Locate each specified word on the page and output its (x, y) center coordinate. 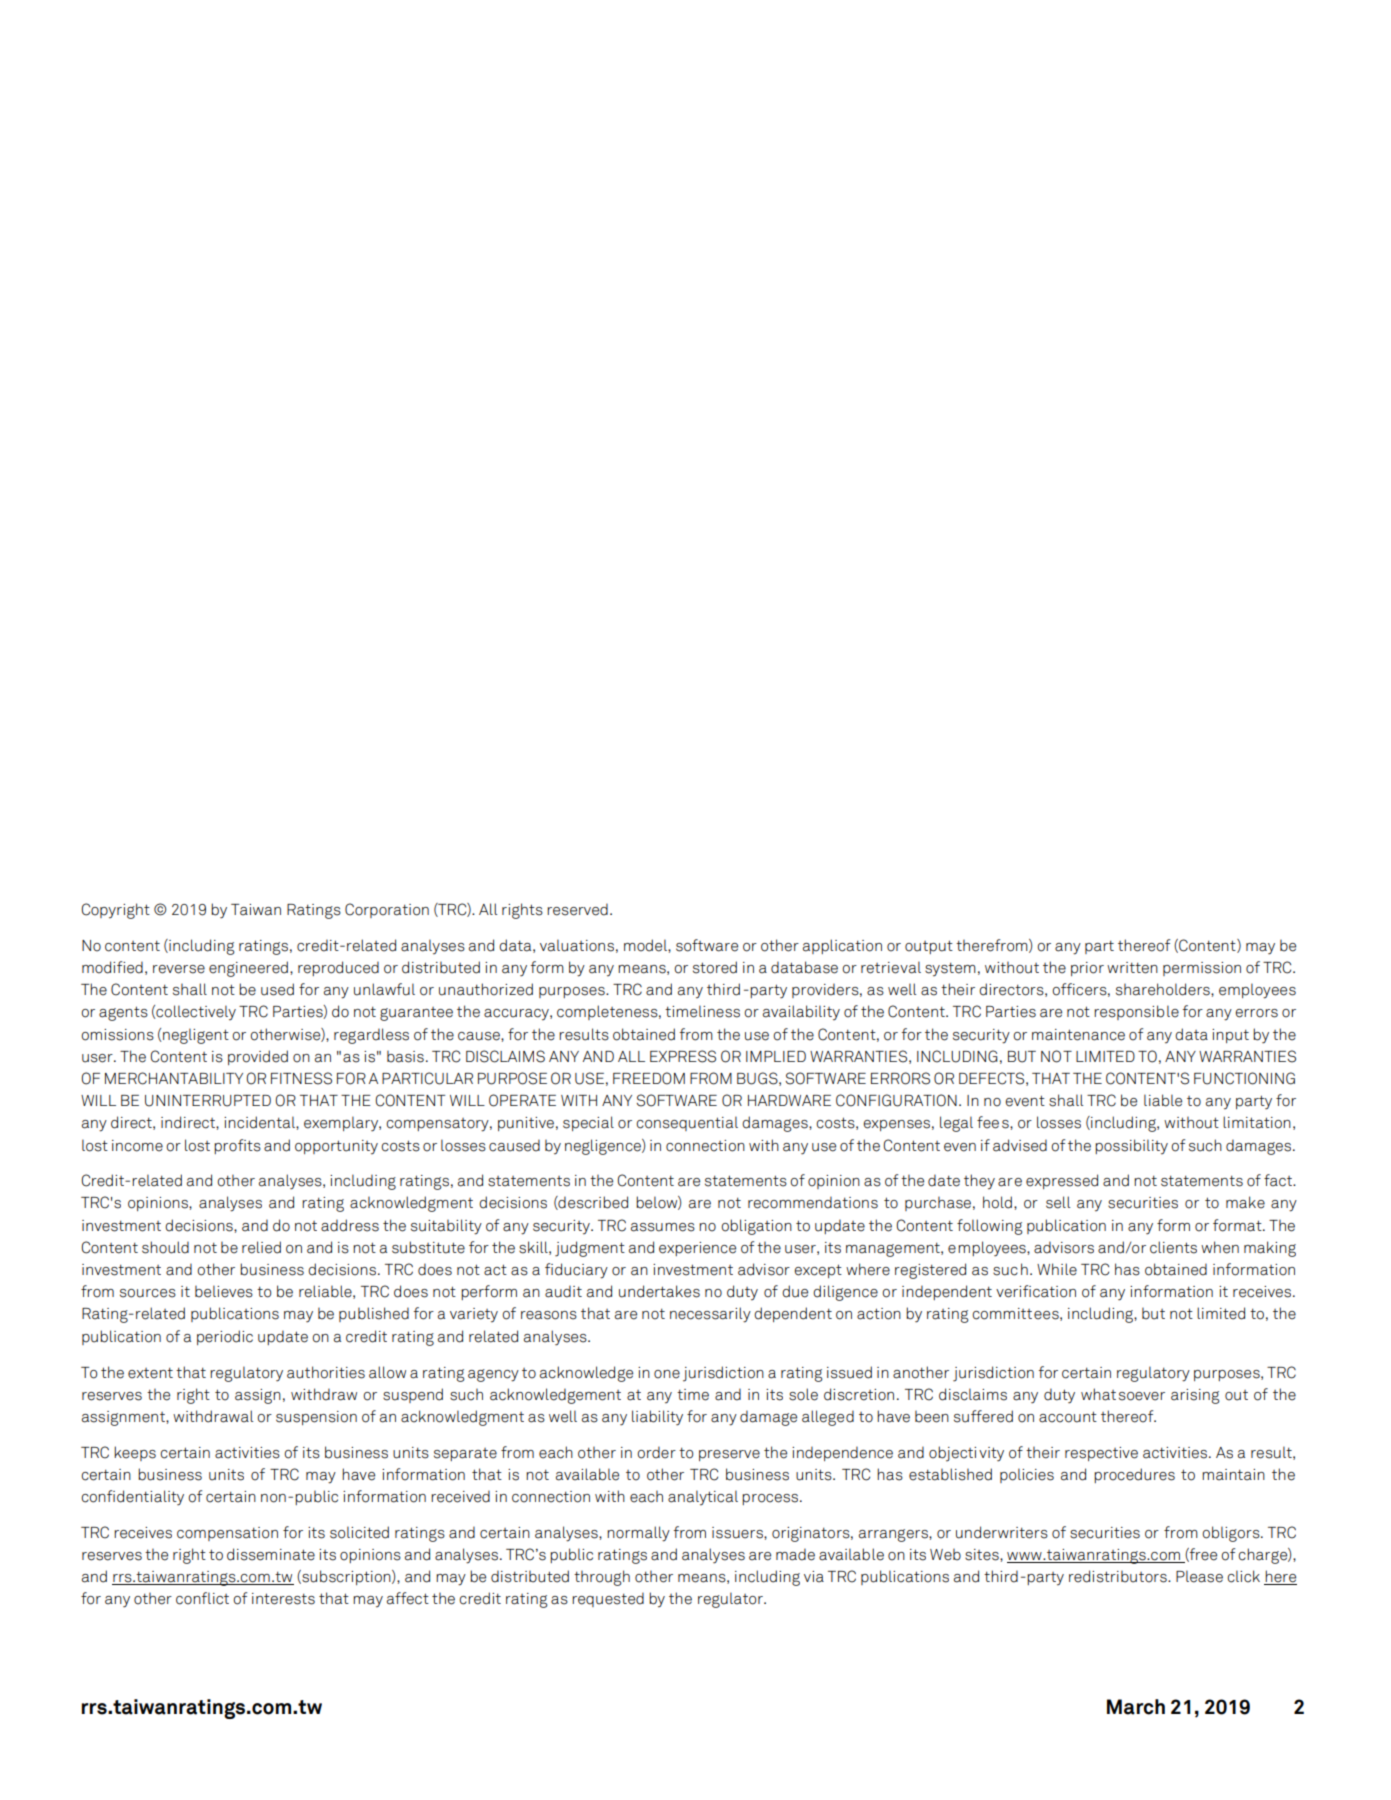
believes (224, 1291)
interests (283, 1599)
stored (715, 967)
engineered (248, 969)
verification (1036, 1291)
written (1132, 968)
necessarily (710, 1315)
